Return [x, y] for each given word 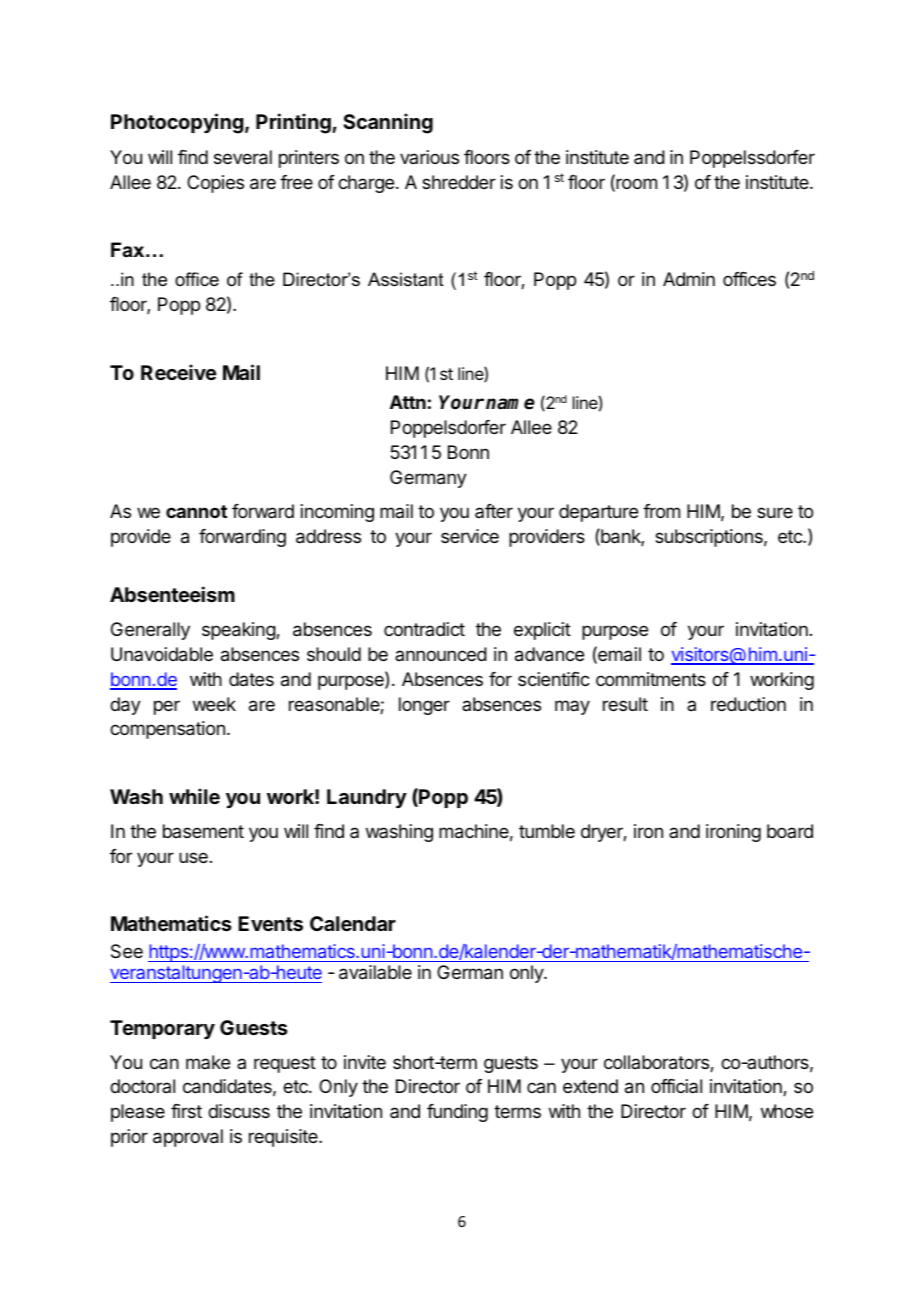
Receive [179, 372]
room [635, 185]
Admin [689, 279]
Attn [408, 402]
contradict [424, 629]
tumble [547, 831]
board [790, 831]
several [243, 157]
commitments [651, 679]
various [429, 157]
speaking [239, 631]
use [193, 857]
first [186, 1111]
